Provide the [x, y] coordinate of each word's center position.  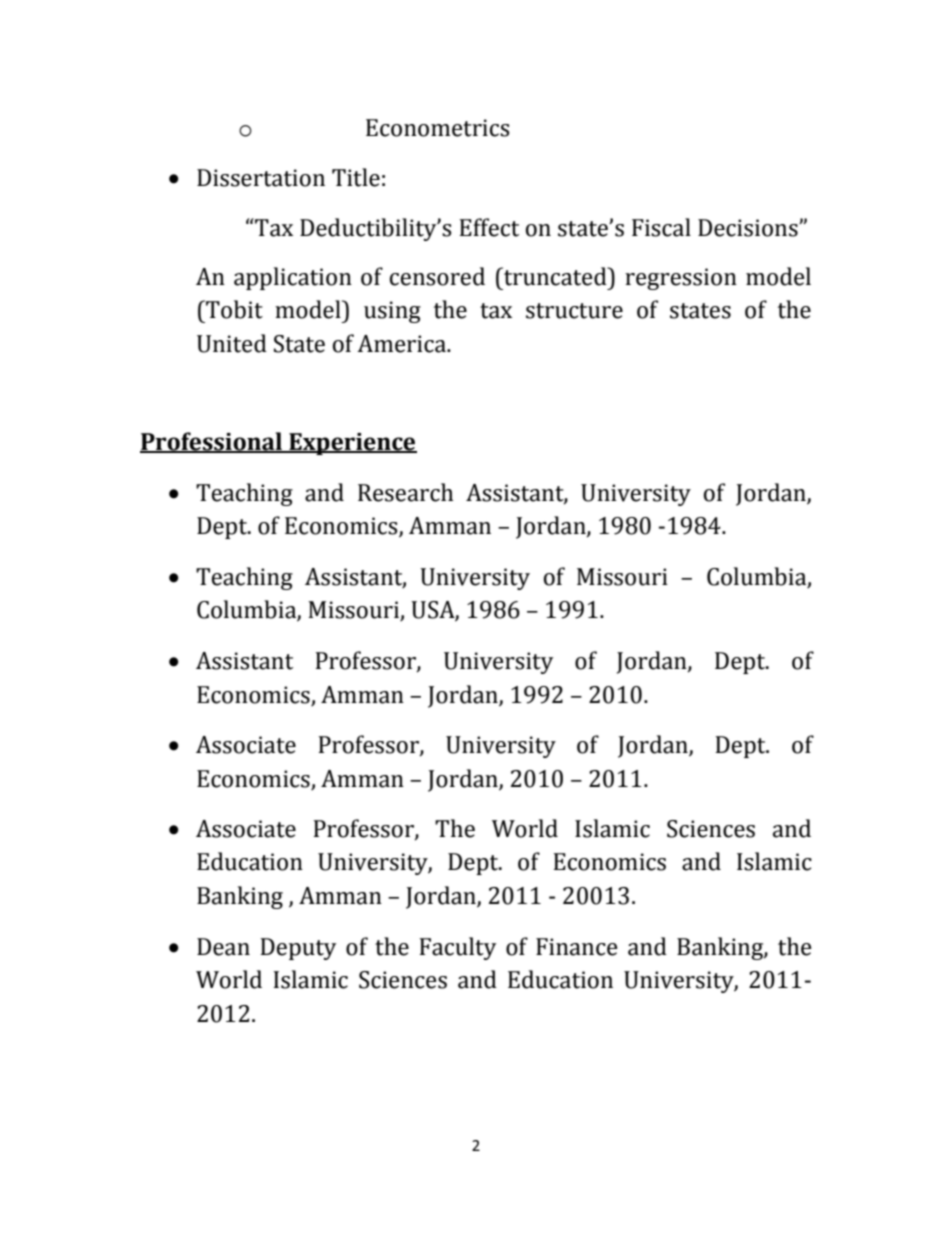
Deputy [298, 949]
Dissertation [261, 178]
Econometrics [438, 128]
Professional [212, 442]
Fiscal [661, 227]
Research [405, 492]
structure [574, 311]
